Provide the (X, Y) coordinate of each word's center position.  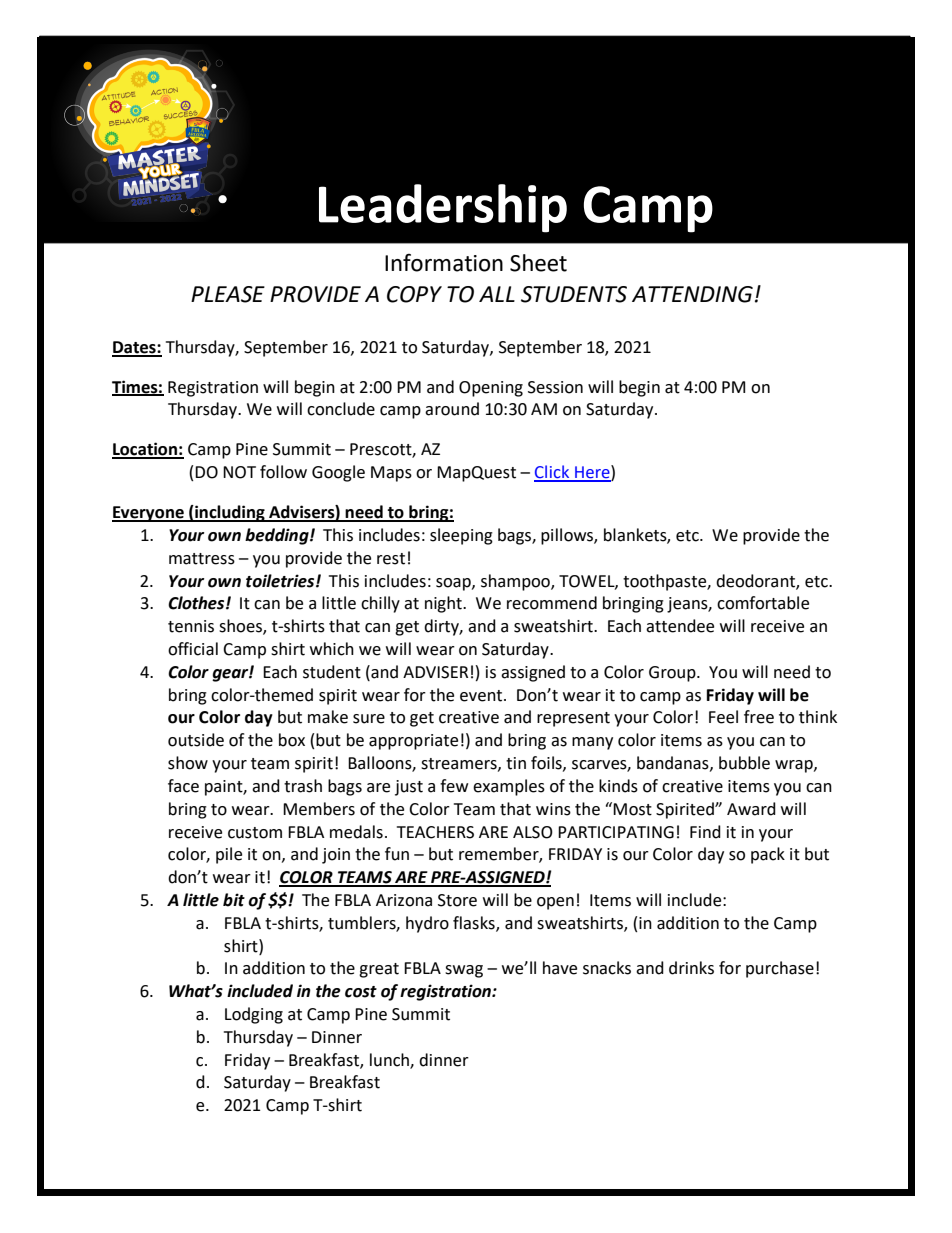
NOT (239, 472)
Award (751, 809)
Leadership (443, 208)
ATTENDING (692, 294)
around (452, 409)
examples (509, 787)
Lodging (254, 1015)
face (183, 786)
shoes (241, 627)
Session (555, 387)
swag (464, 971)
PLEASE (228, 294)
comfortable (763, 603)
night (444, 604)
